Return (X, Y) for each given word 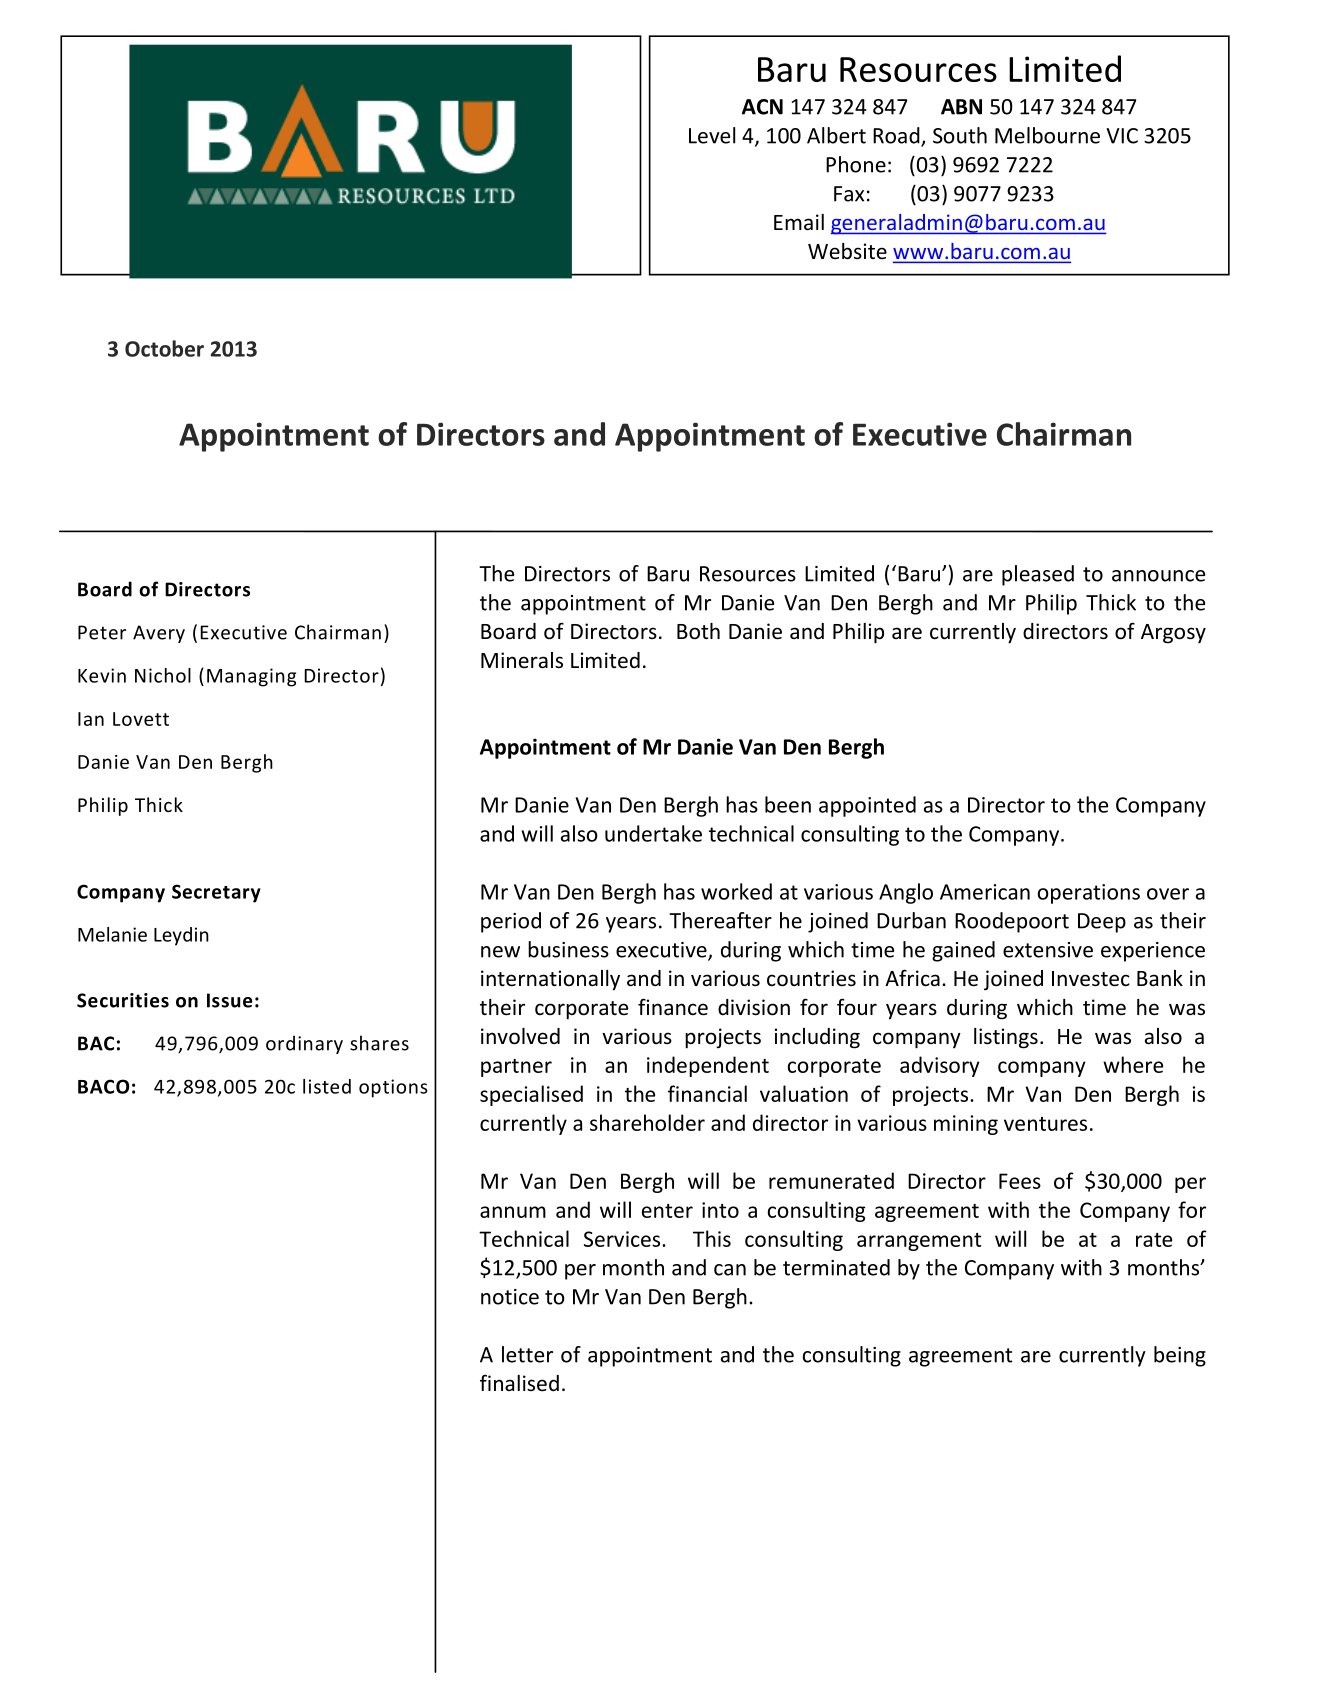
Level (712, 135)
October (164, 348)
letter (527, 1354)
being (1180, 1356)
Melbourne (1047, 135)
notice (510, 1297)
